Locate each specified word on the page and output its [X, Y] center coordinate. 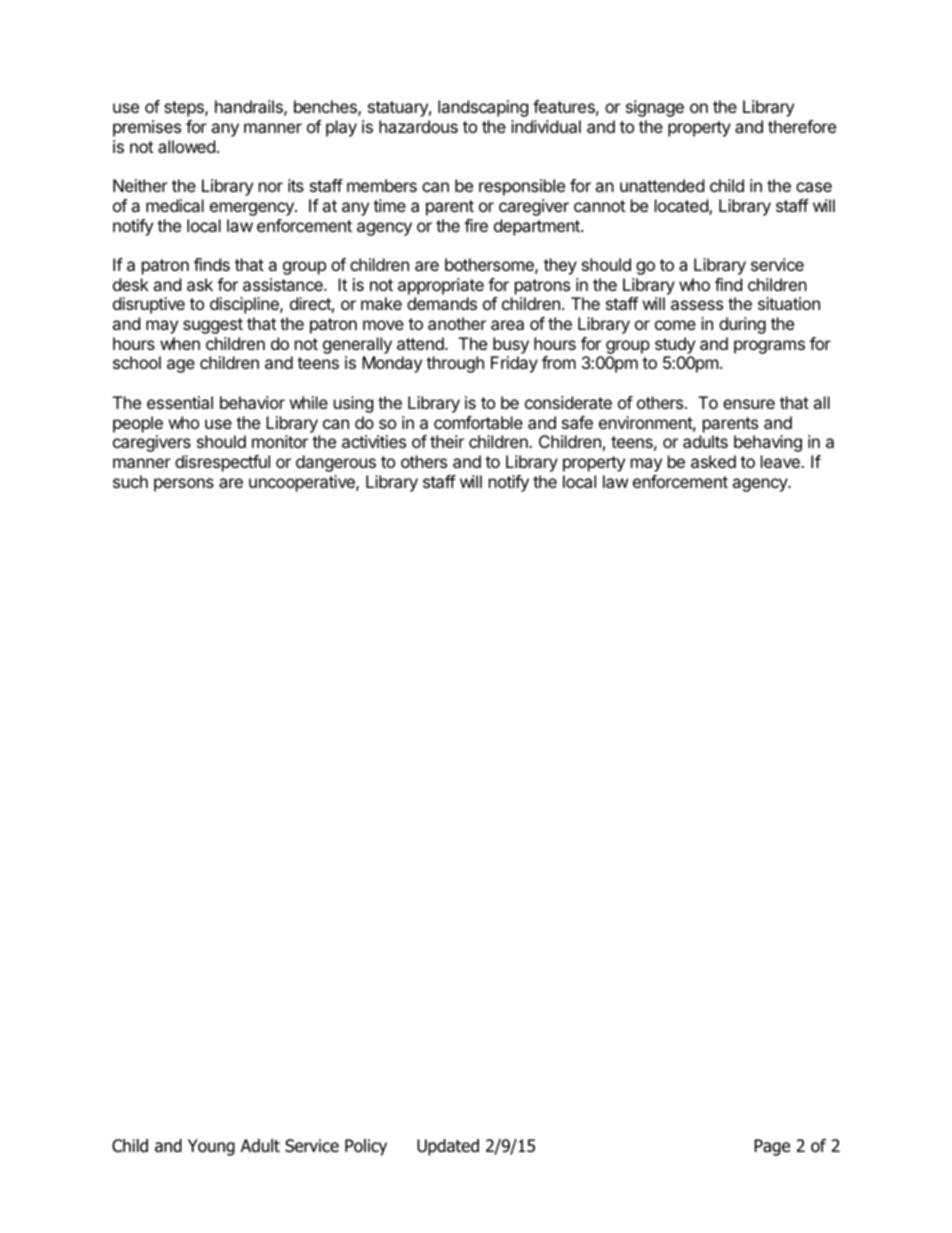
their [447, 441]
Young [211, 1147]
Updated [448, 1147]
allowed [186, 146]
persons [184, 485]
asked [713, 461]
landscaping [483, 108]
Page [772, 1147]
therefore [802, 126]
